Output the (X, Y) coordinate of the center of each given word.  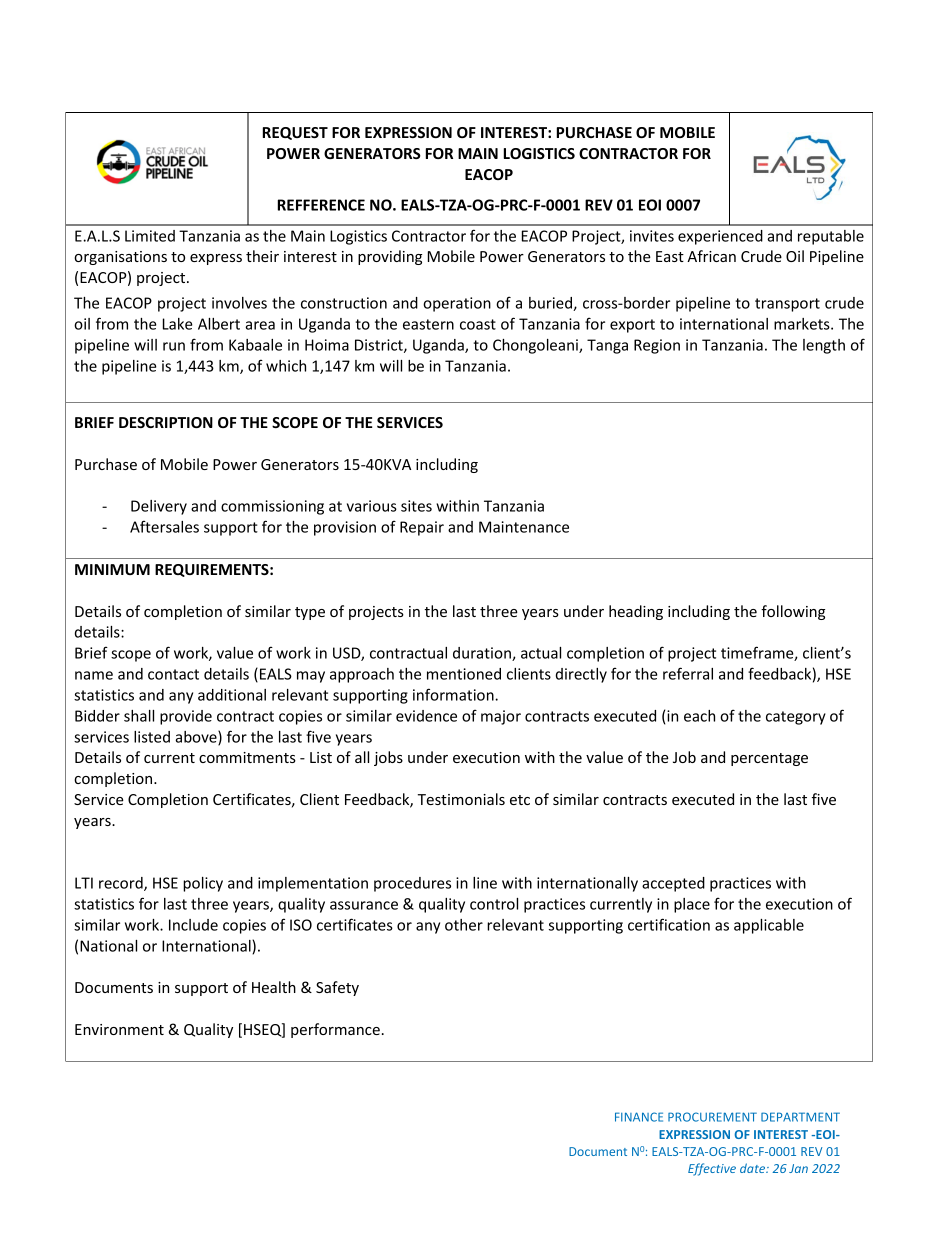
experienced (720, 237)
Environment (119, 1029)
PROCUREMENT (712, 1117)
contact (173, 674)
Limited (150, 236)
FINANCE (639, 1117)
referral (688, 673)
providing (390, 257)
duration (483, 654)
